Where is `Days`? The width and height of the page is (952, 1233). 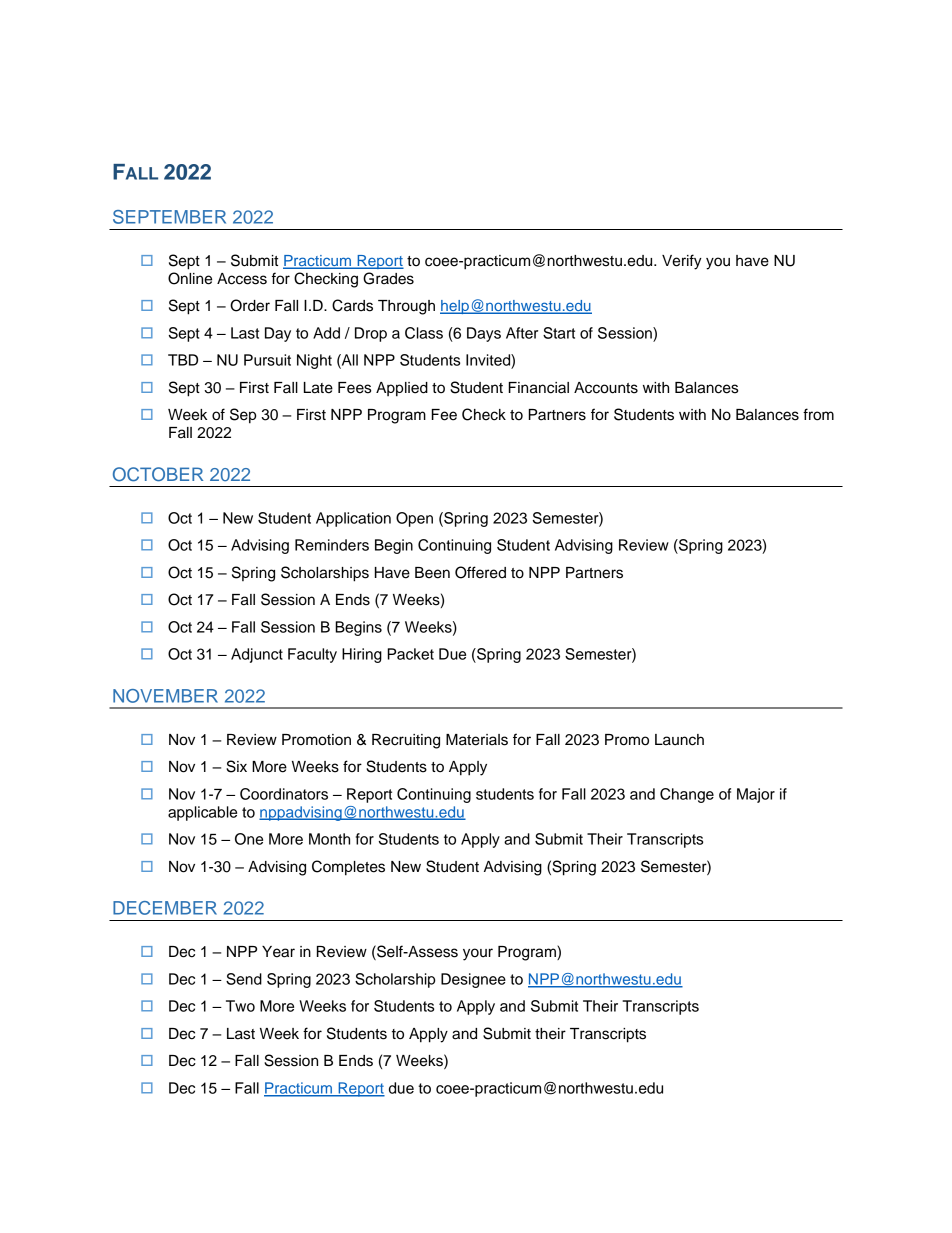 Days is located at coordinates (484, 334).
